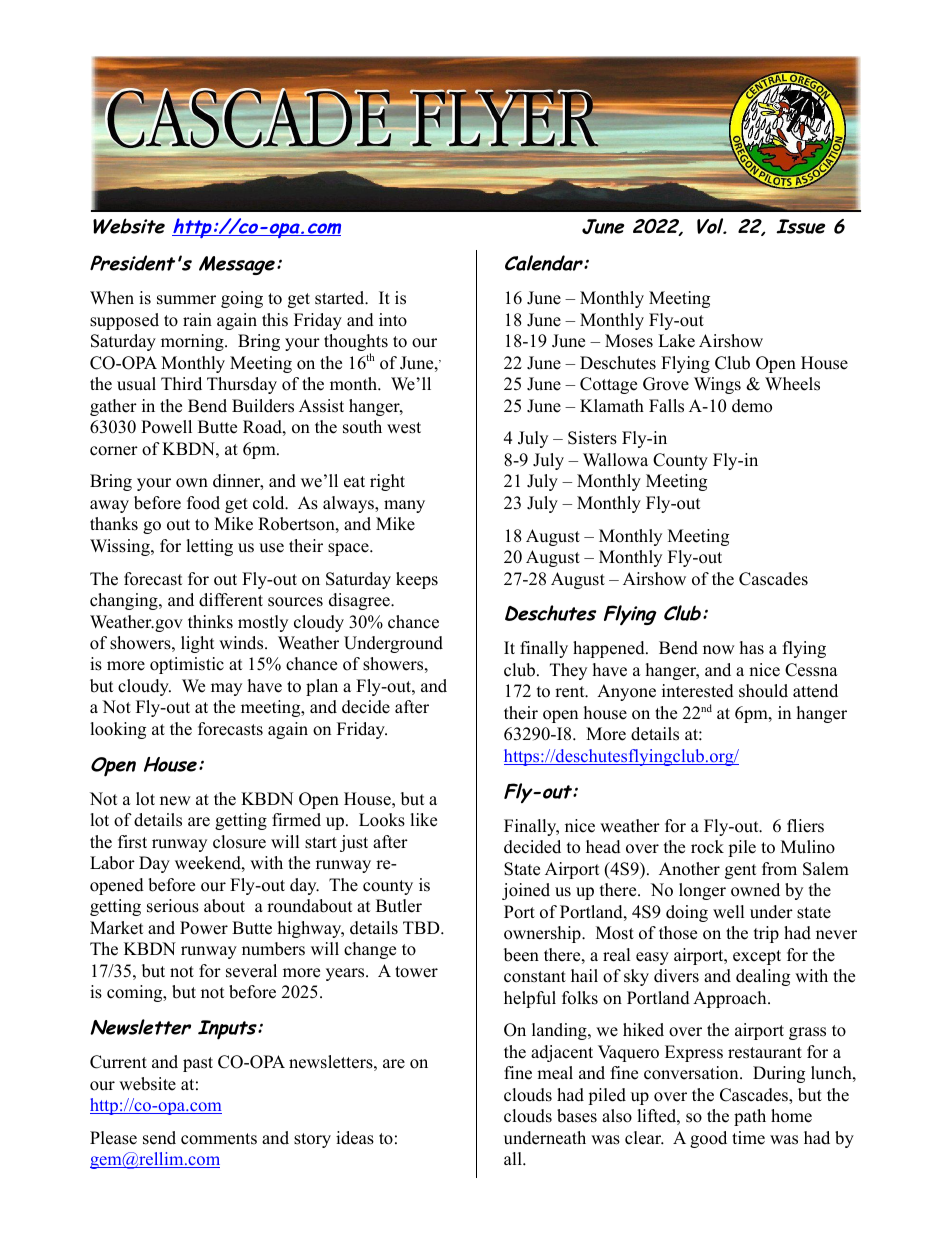  I want to click on rain, so click(197, 319).
